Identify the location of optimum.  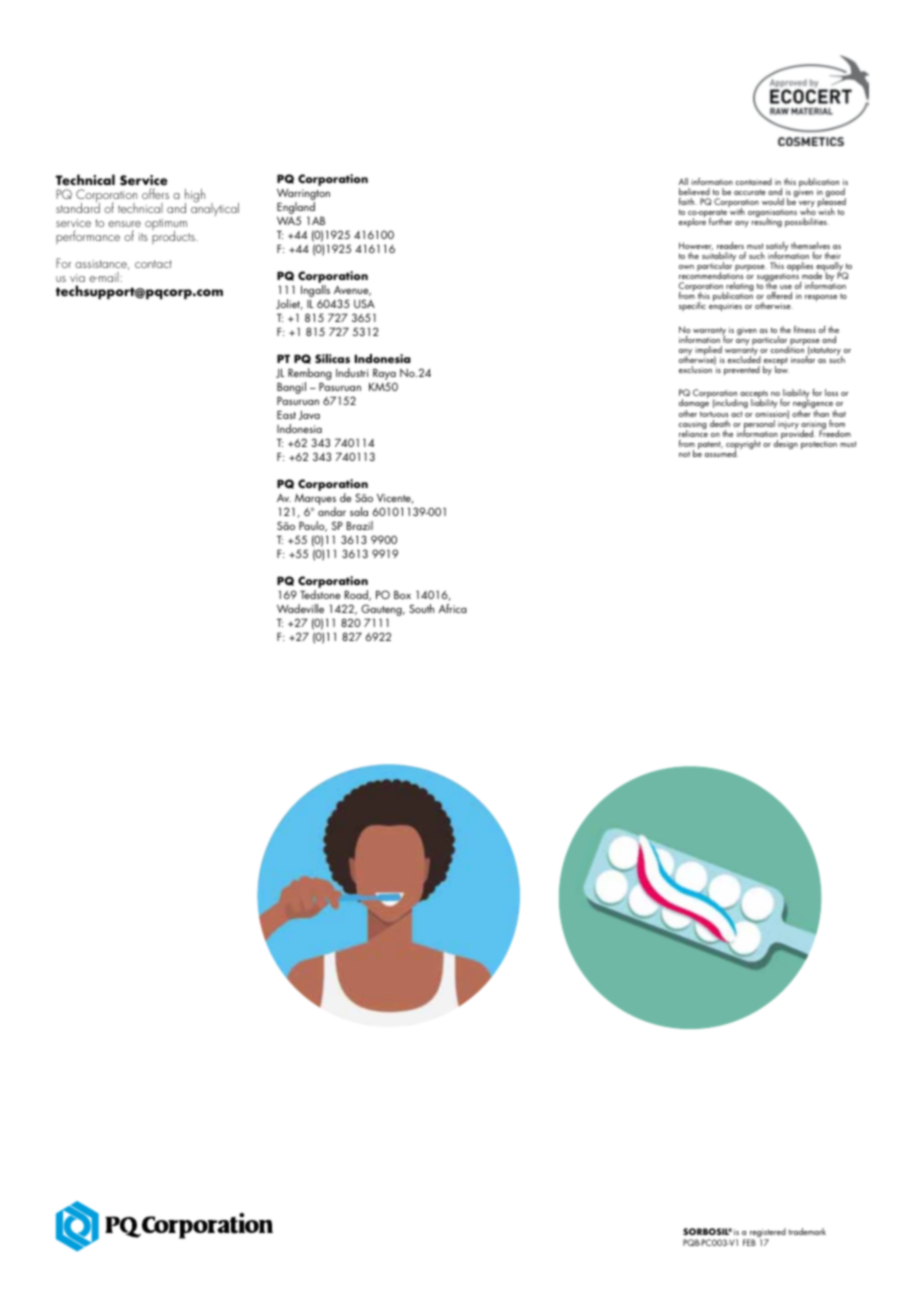
(166, 226).
